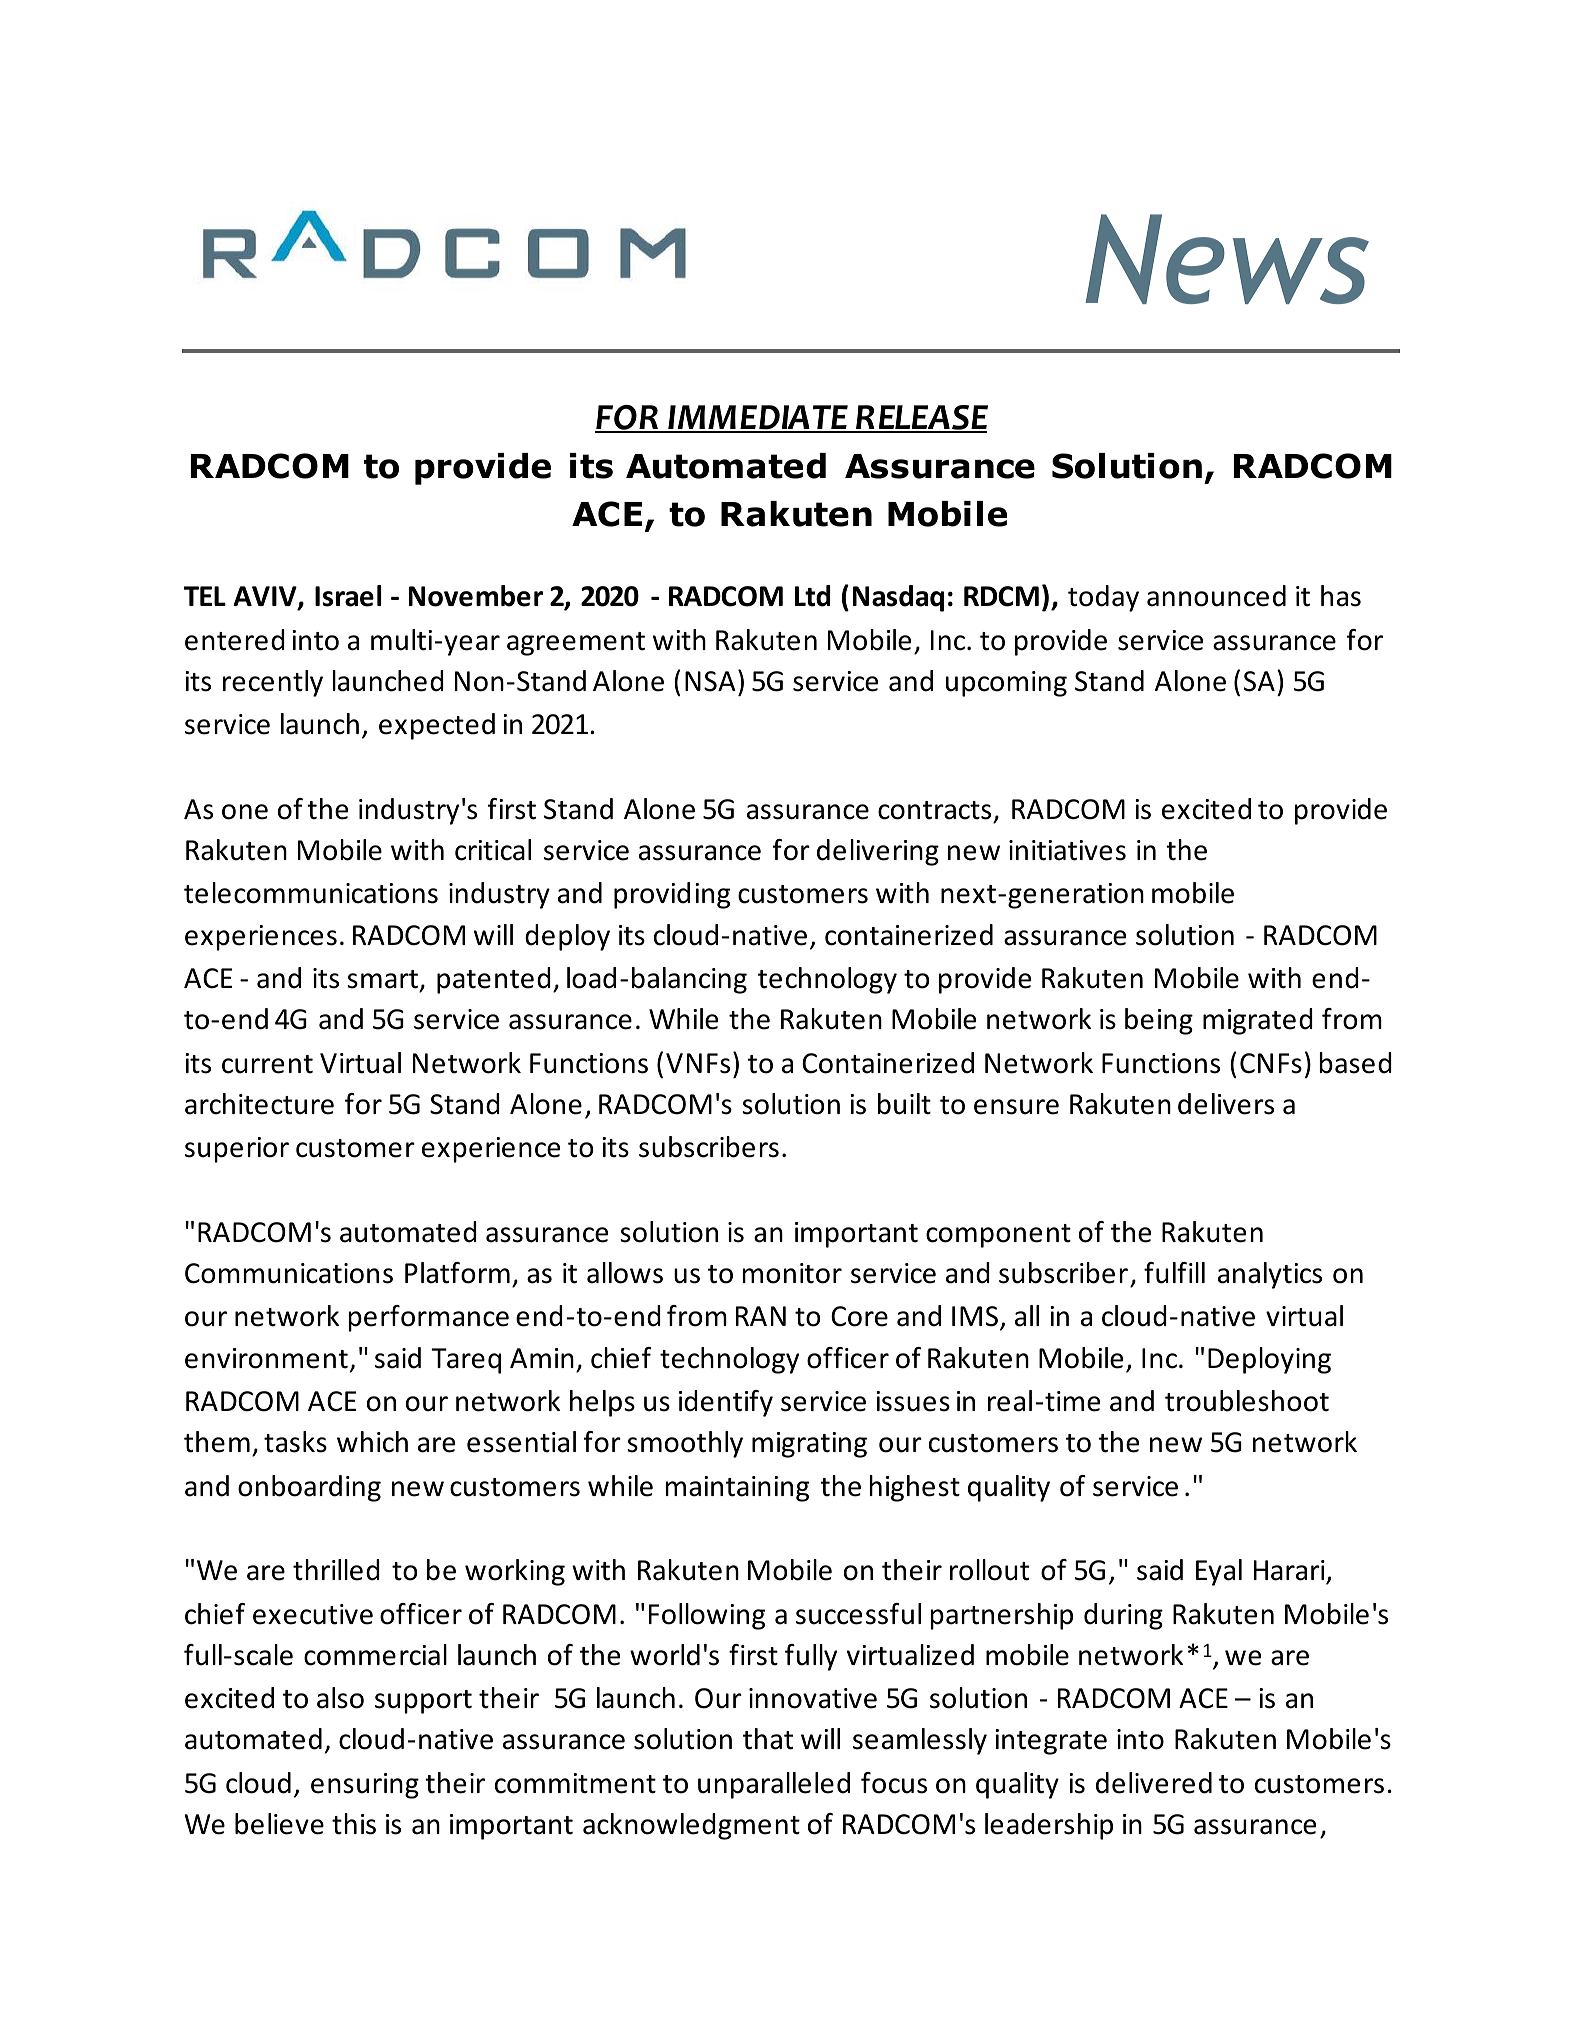  What do you see at coordinates (1258, 1021) in the image?
I see `migrated` at bounding box center [1258, 1021].
